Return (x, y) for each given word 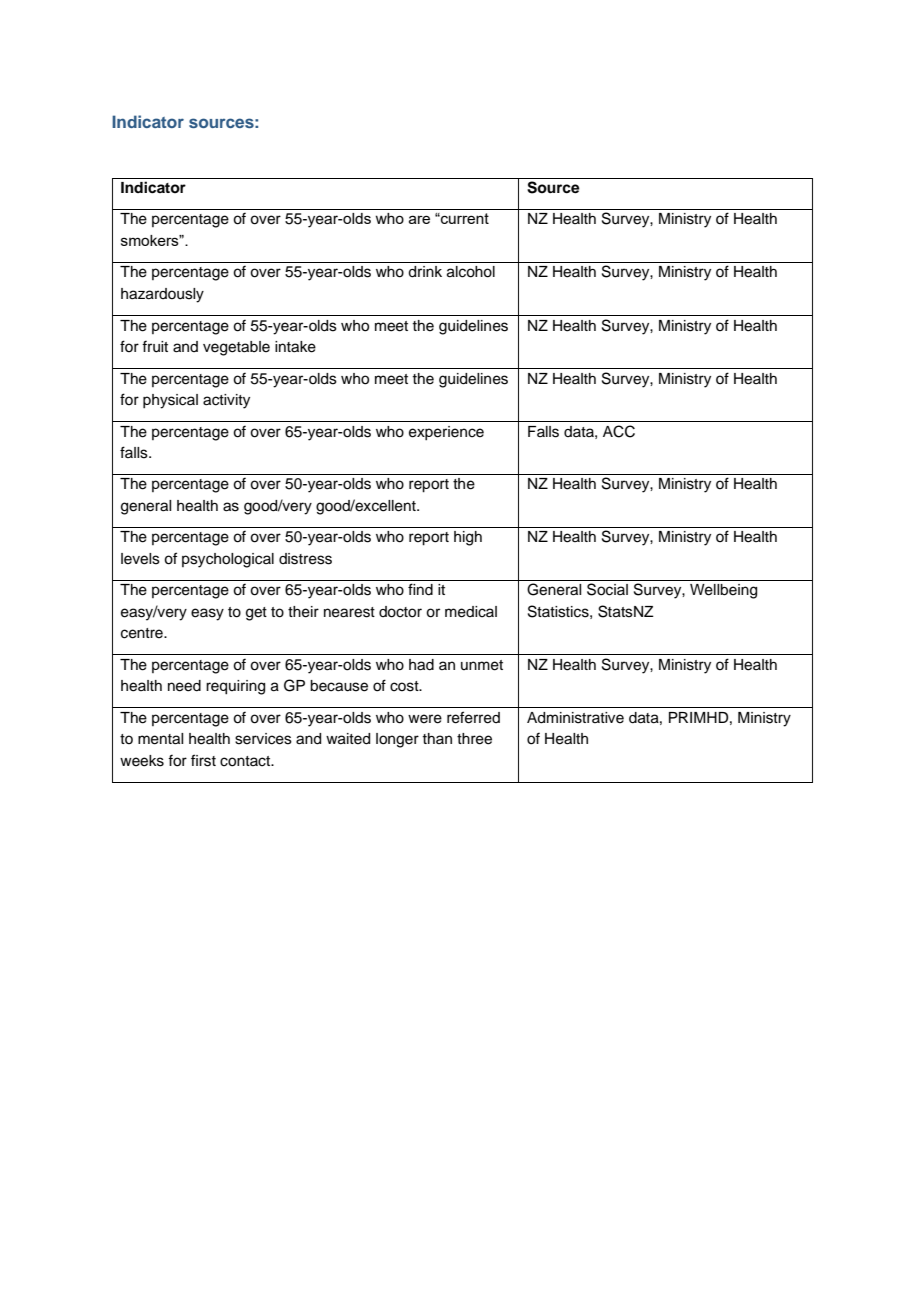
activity (226, 401)
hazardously (162, 295)
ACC (619, 431)
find (420, 589)
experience (446, 433)
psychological (228, 560)
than (437, 738)
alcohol (471, 272)
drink (425, 272)
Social (607, 589)
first (203, 760)
